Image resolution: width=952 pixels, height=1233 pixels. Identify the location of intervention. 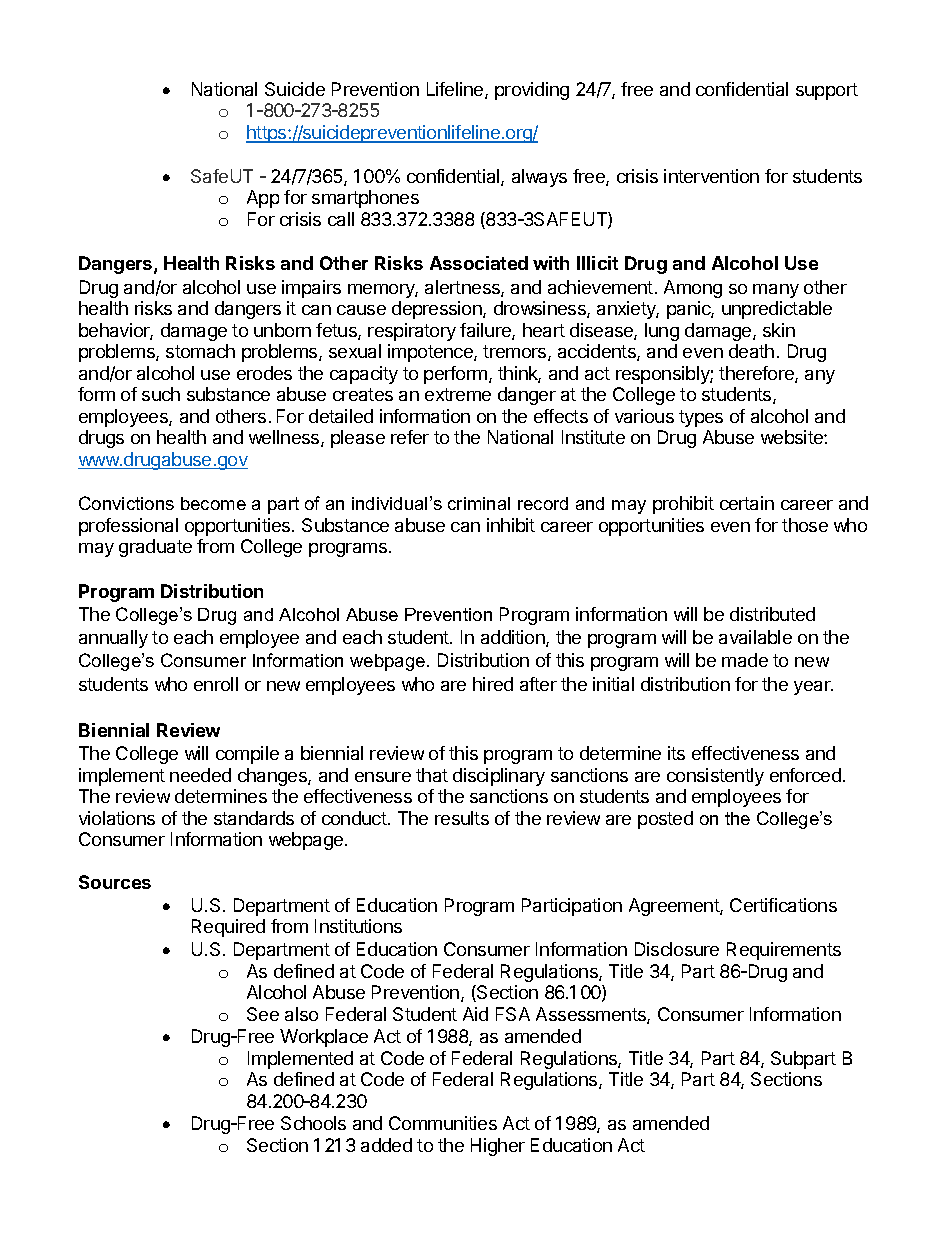
(711, 176).
